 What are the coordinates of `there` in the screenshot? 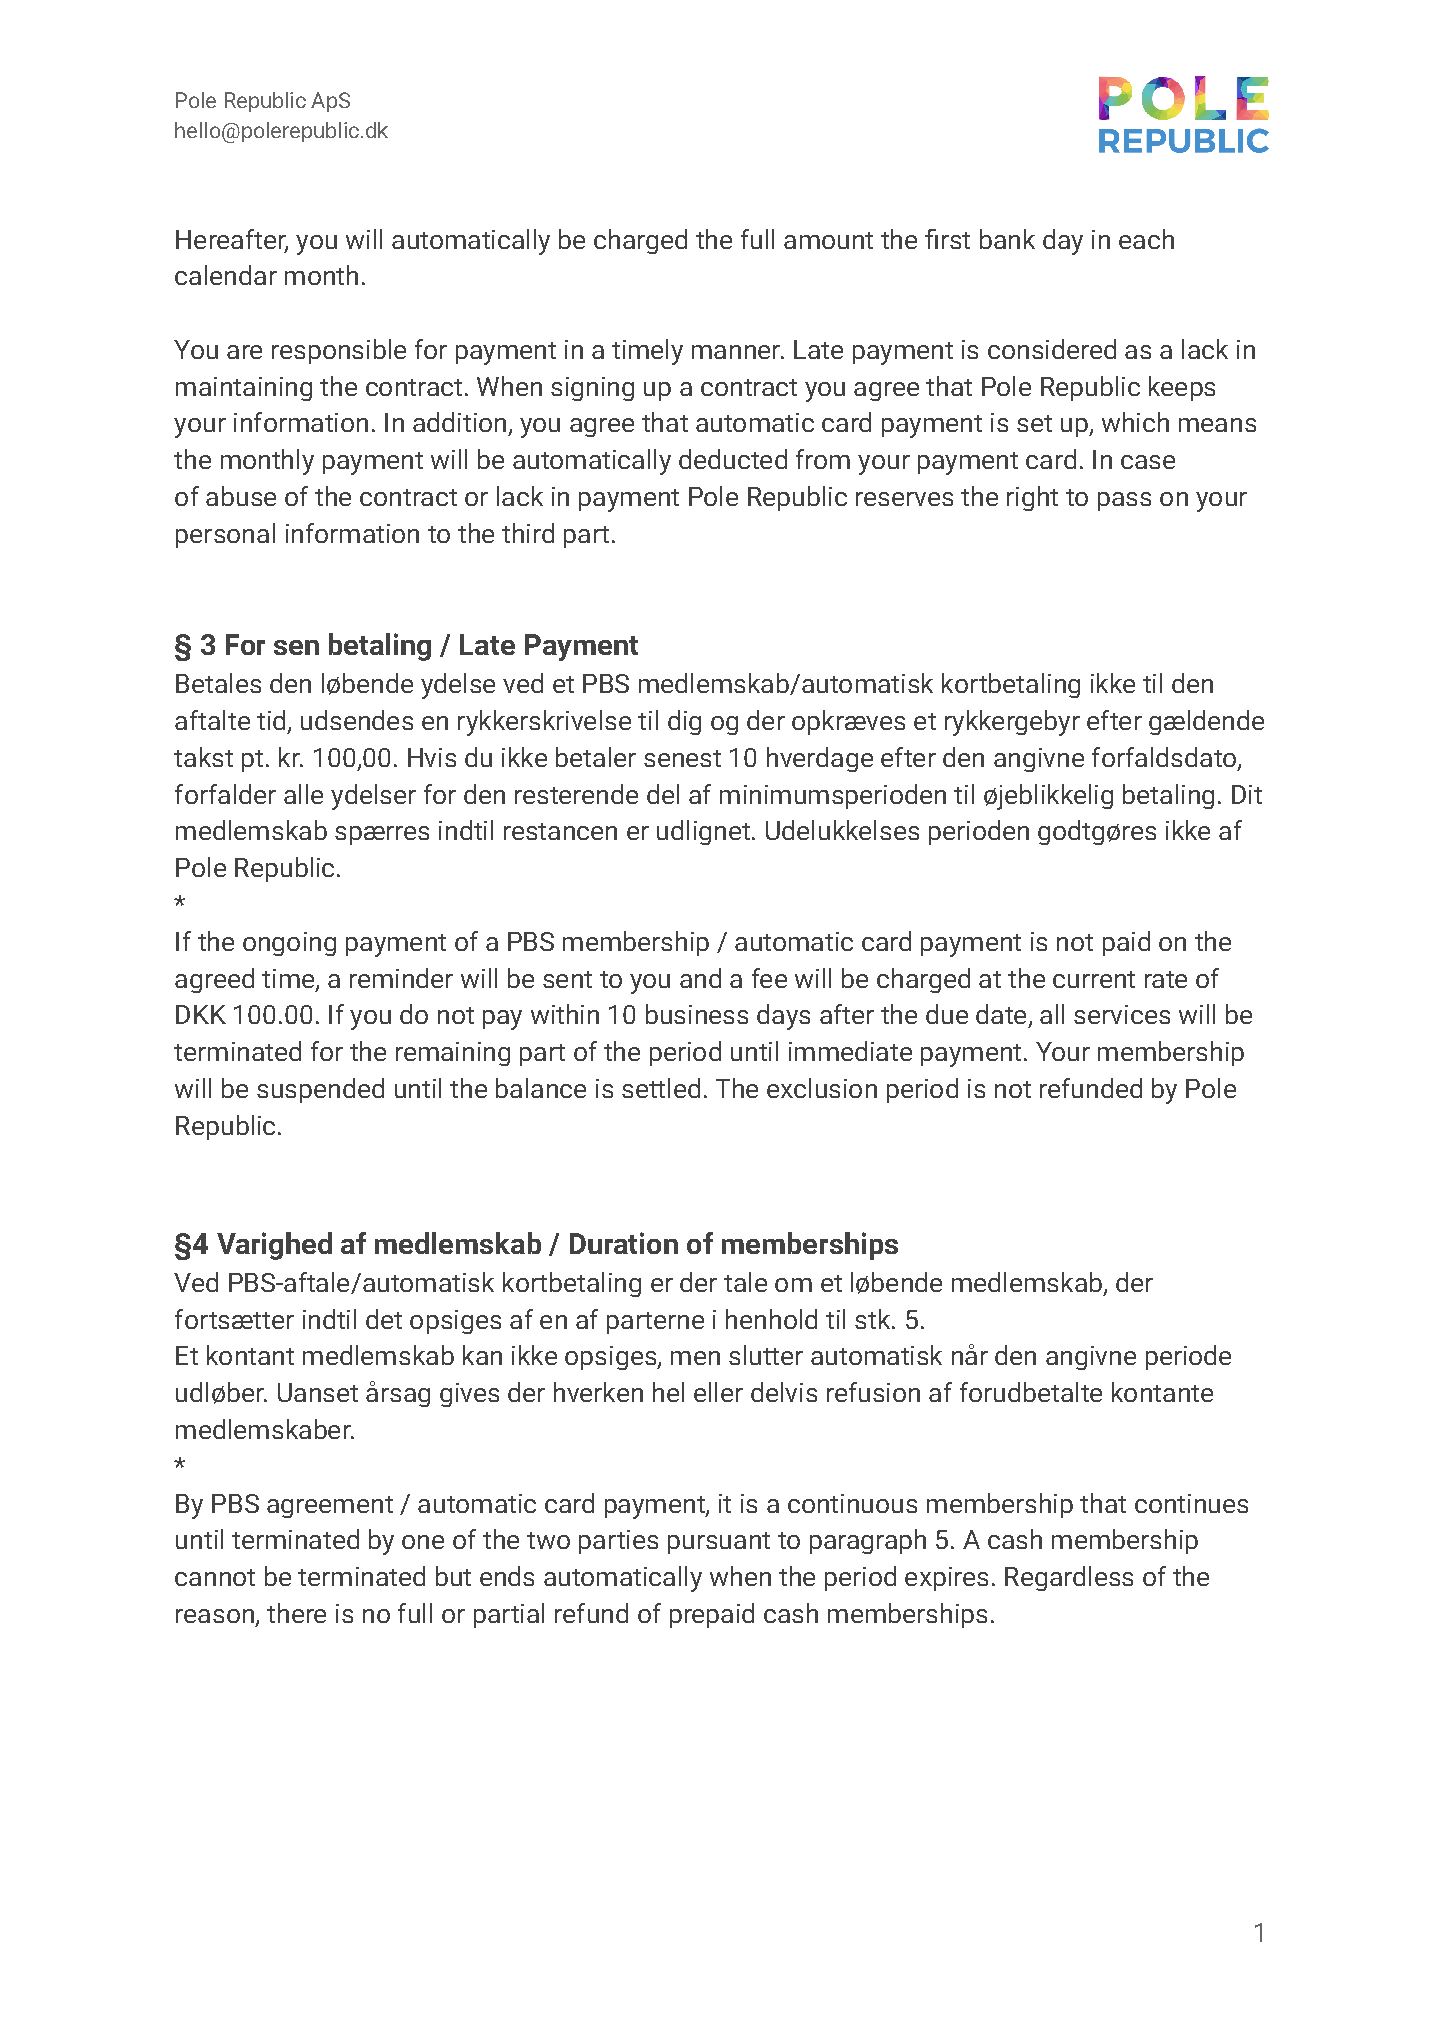 It's located at (296, 1613).
